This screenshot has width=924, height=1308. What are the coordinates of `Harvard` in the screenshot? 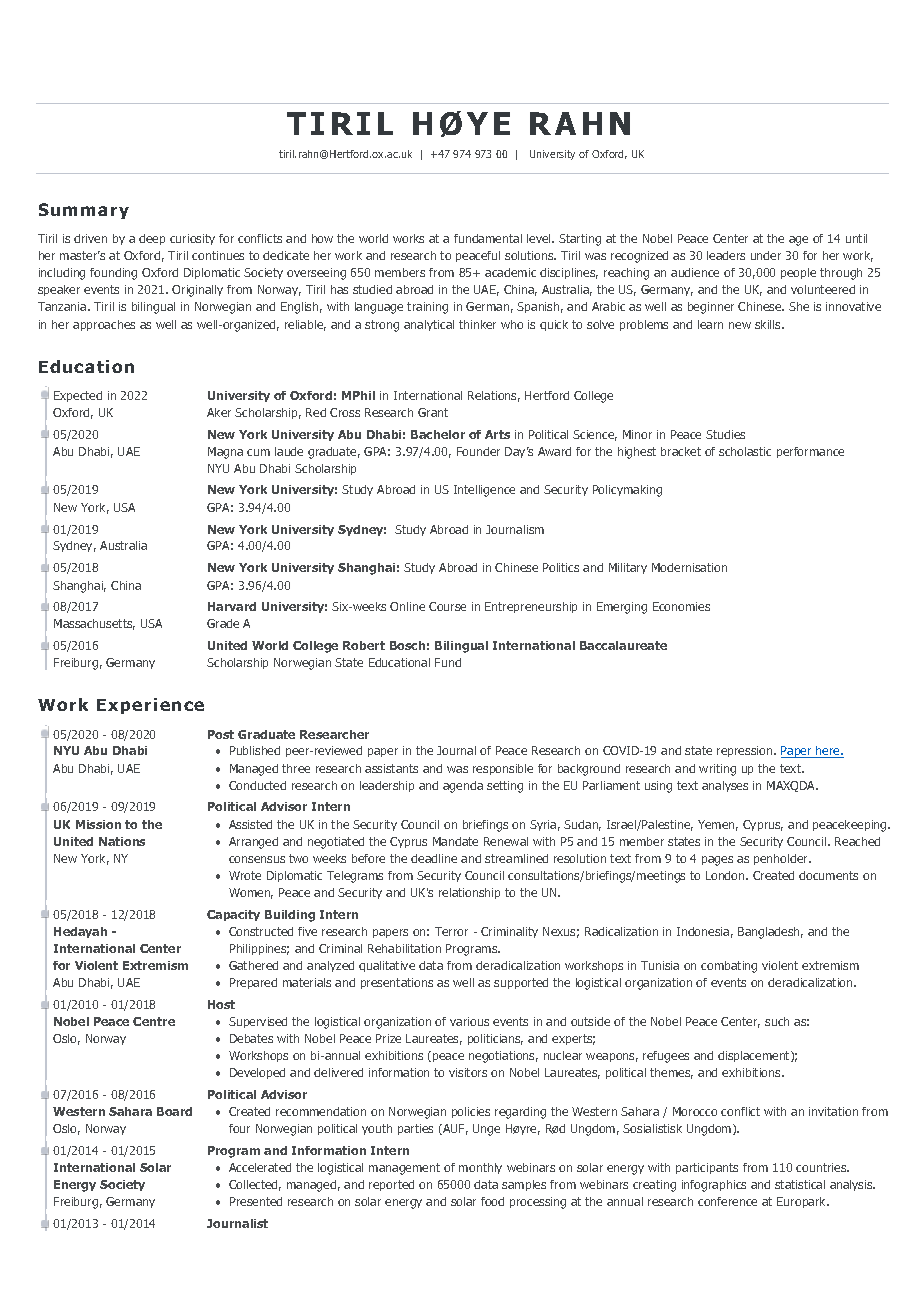 It's located at (232, 606).
